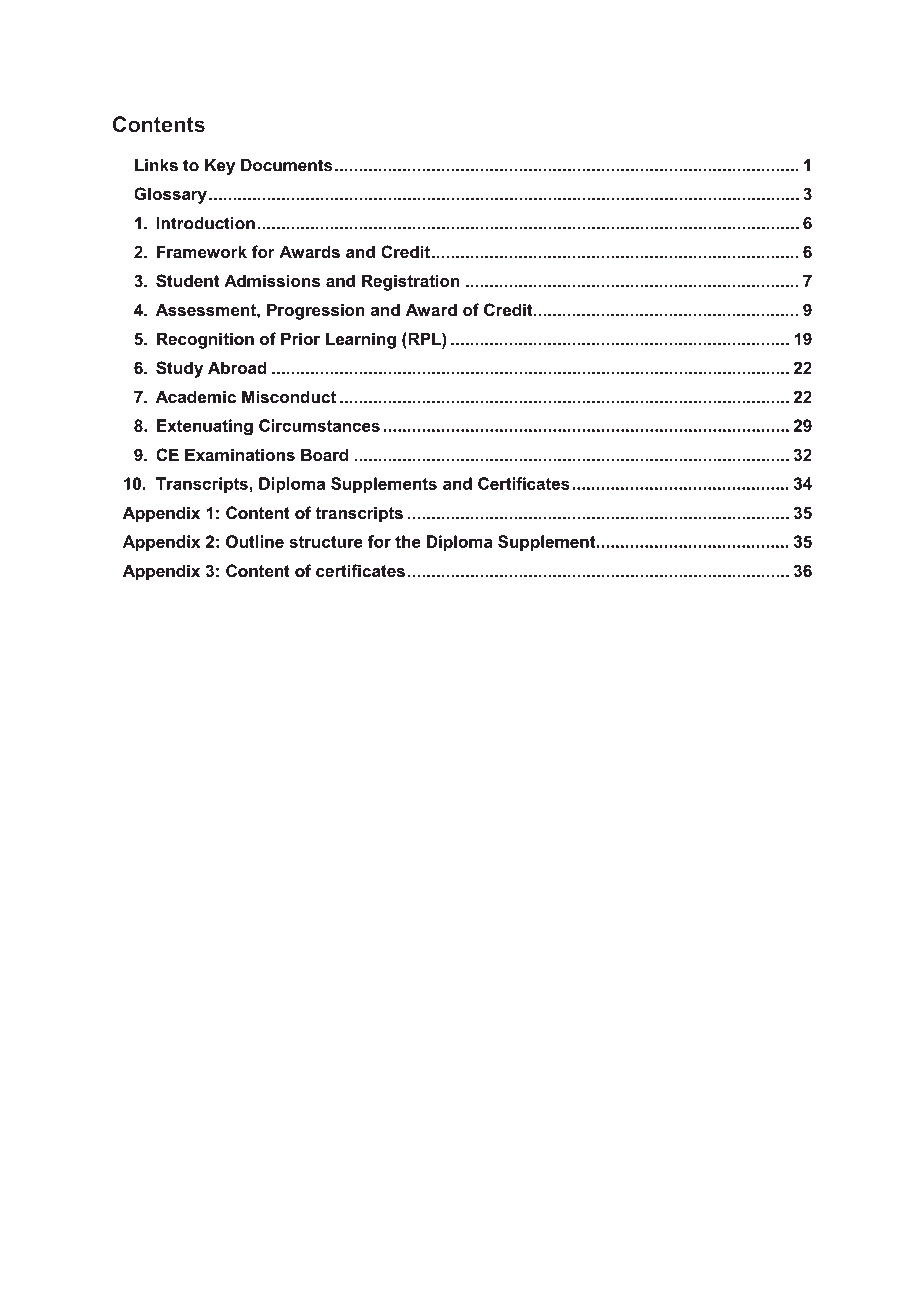 The height and width of the screenshot is (1308, 924). What do you see at coordinates (324, 454) in the screenshot?
I see `Board` at bounding box center [324, 454].
